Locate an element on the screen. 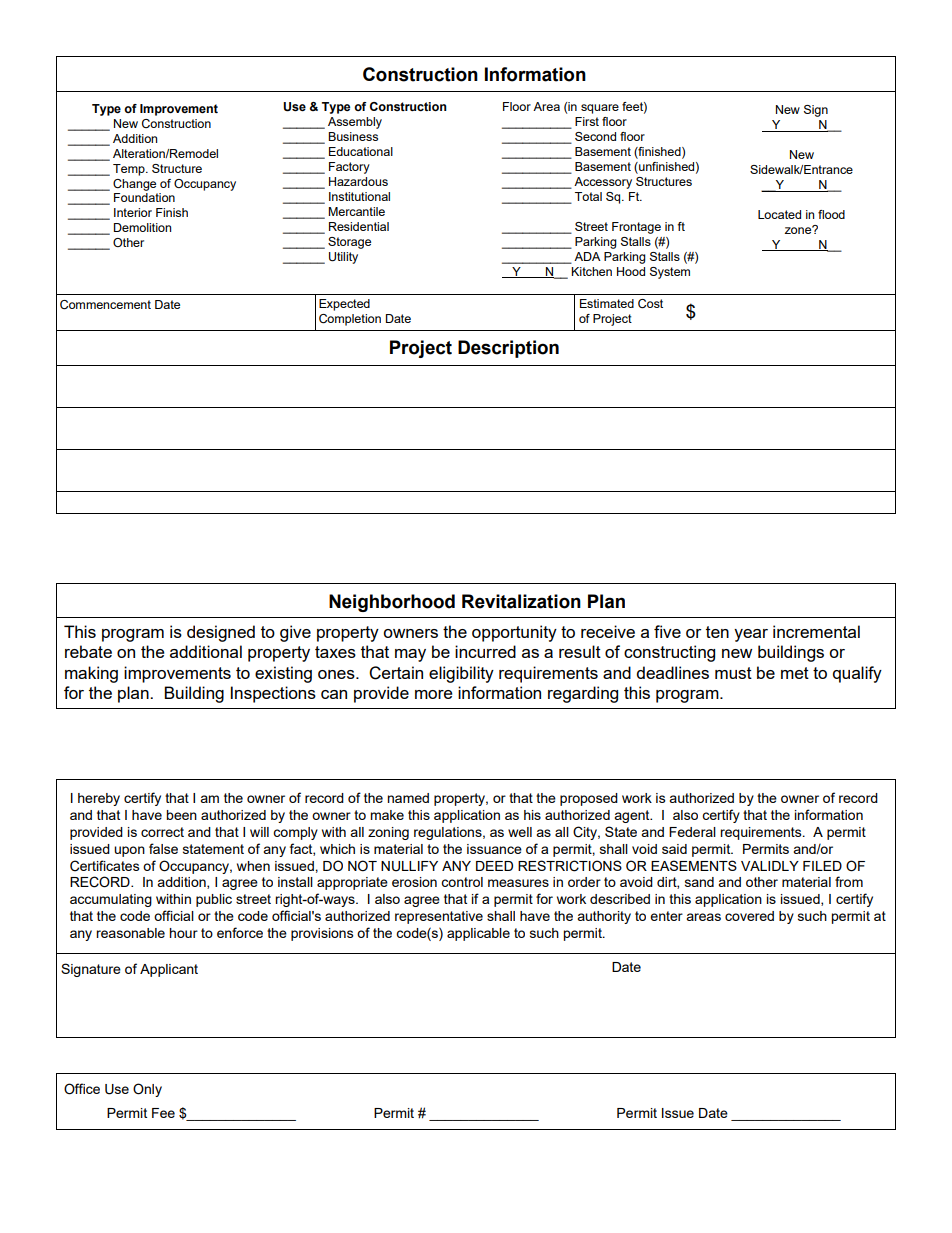 The image size is (952, 1233). Only is located at coordinates (147, 1090).
